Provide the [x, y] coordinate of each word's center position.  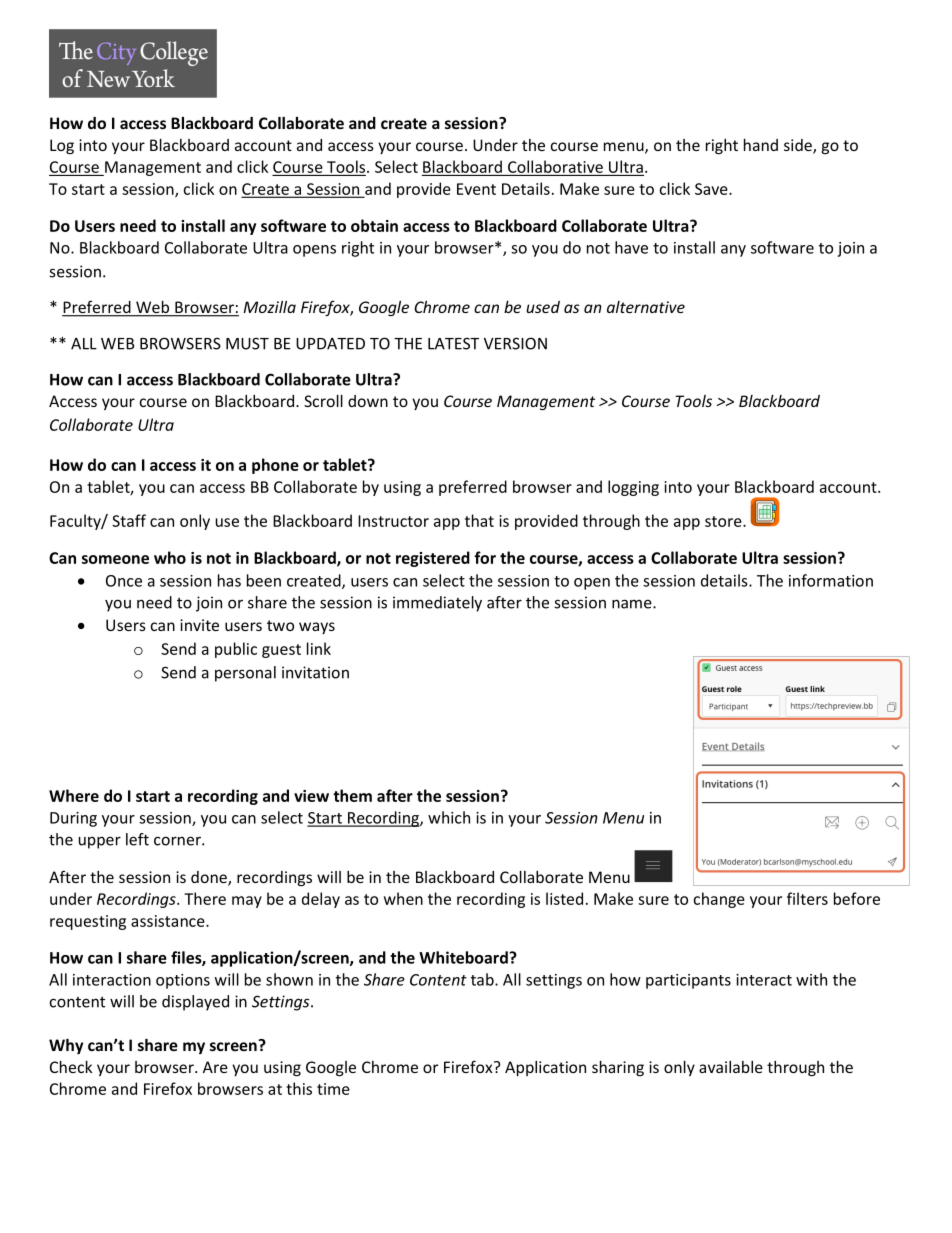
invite [199, 625]
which [449, 817]
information [831, 580]
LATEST [453, 343]
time [333, 1089]
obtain [374, 225]
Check [71, 1067]
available [731, 1067]
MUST [247, 343]
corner [178, 841]
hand [761, 145]
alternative [646, 307]
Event [476, 189]
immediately [437, 604]
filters [807, 898]
